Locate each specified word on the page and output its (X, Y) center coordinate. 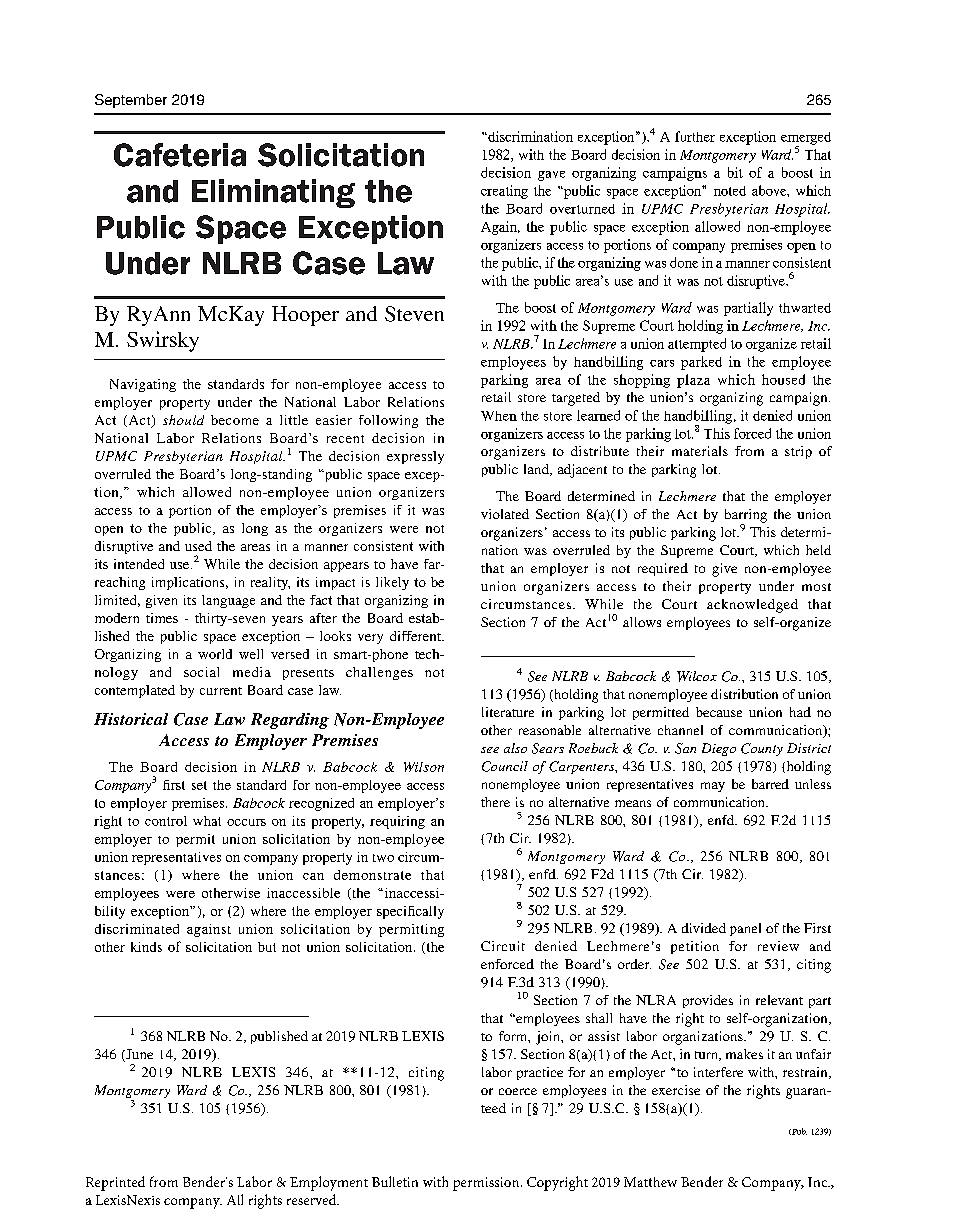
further (695, 136)
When (499, 416)
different (416, 636)
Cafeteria (180, 155)
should (183, 420)
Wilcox (697, 676)
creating (504, 192)
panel (745, 929)
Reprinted (115, 1183)
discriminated (137, 929)
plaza (693, 381)
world (215, 654)
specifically (410, 912)
